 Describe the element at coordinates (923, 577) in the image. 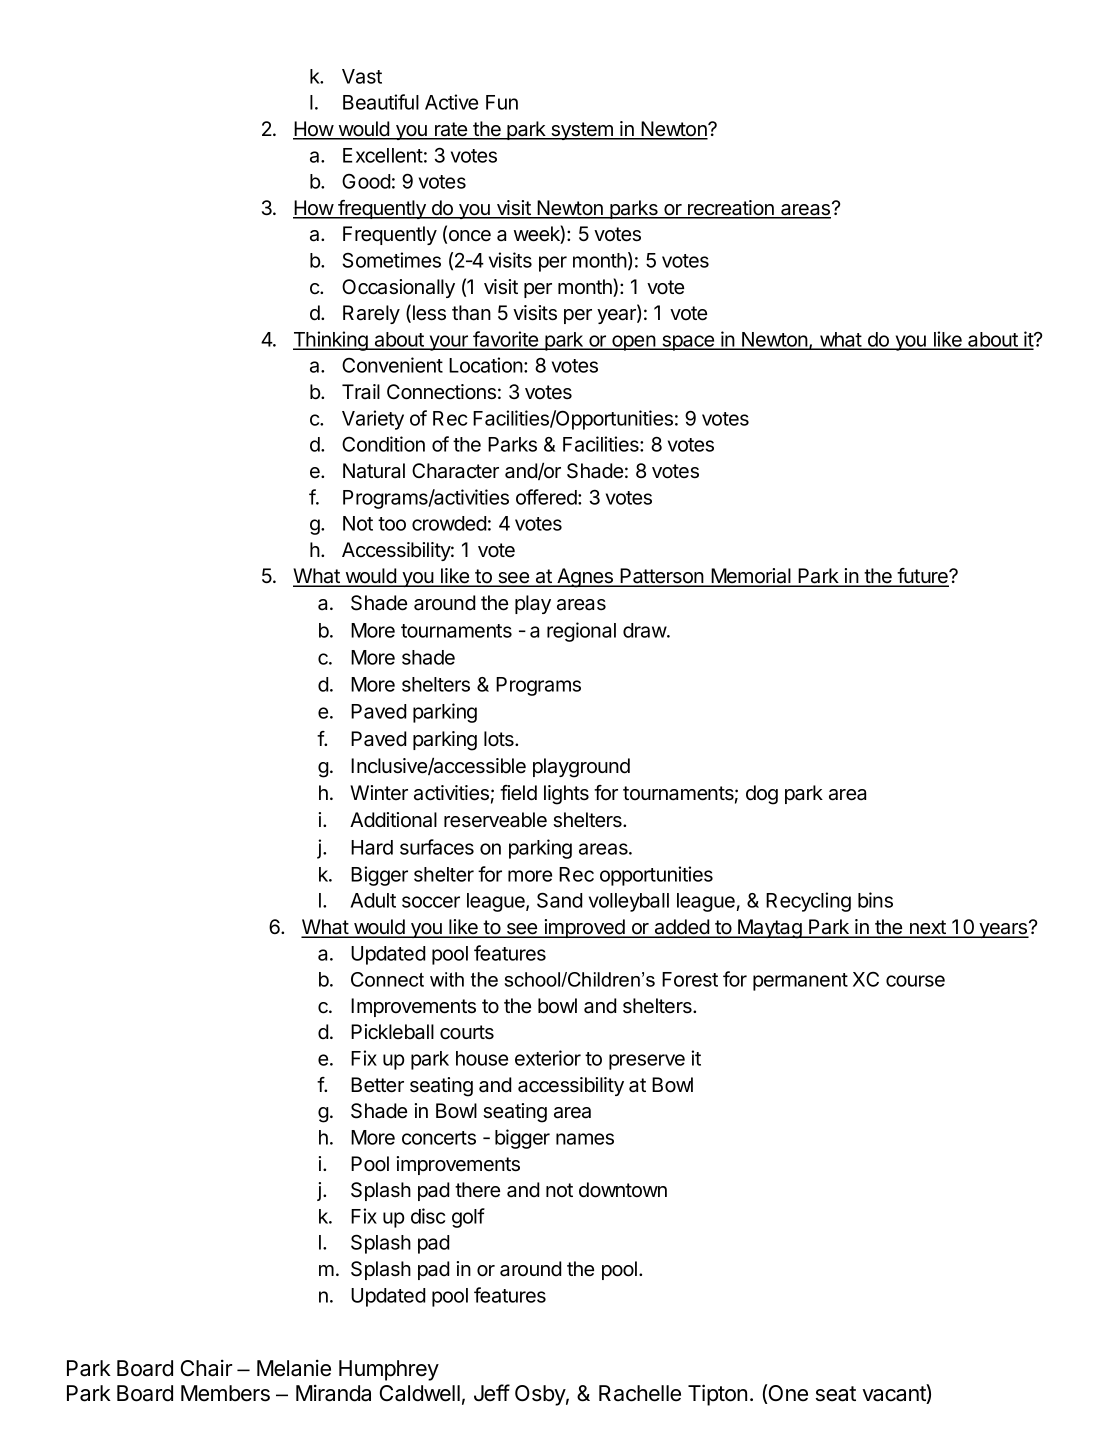

I see `future` at that location.
